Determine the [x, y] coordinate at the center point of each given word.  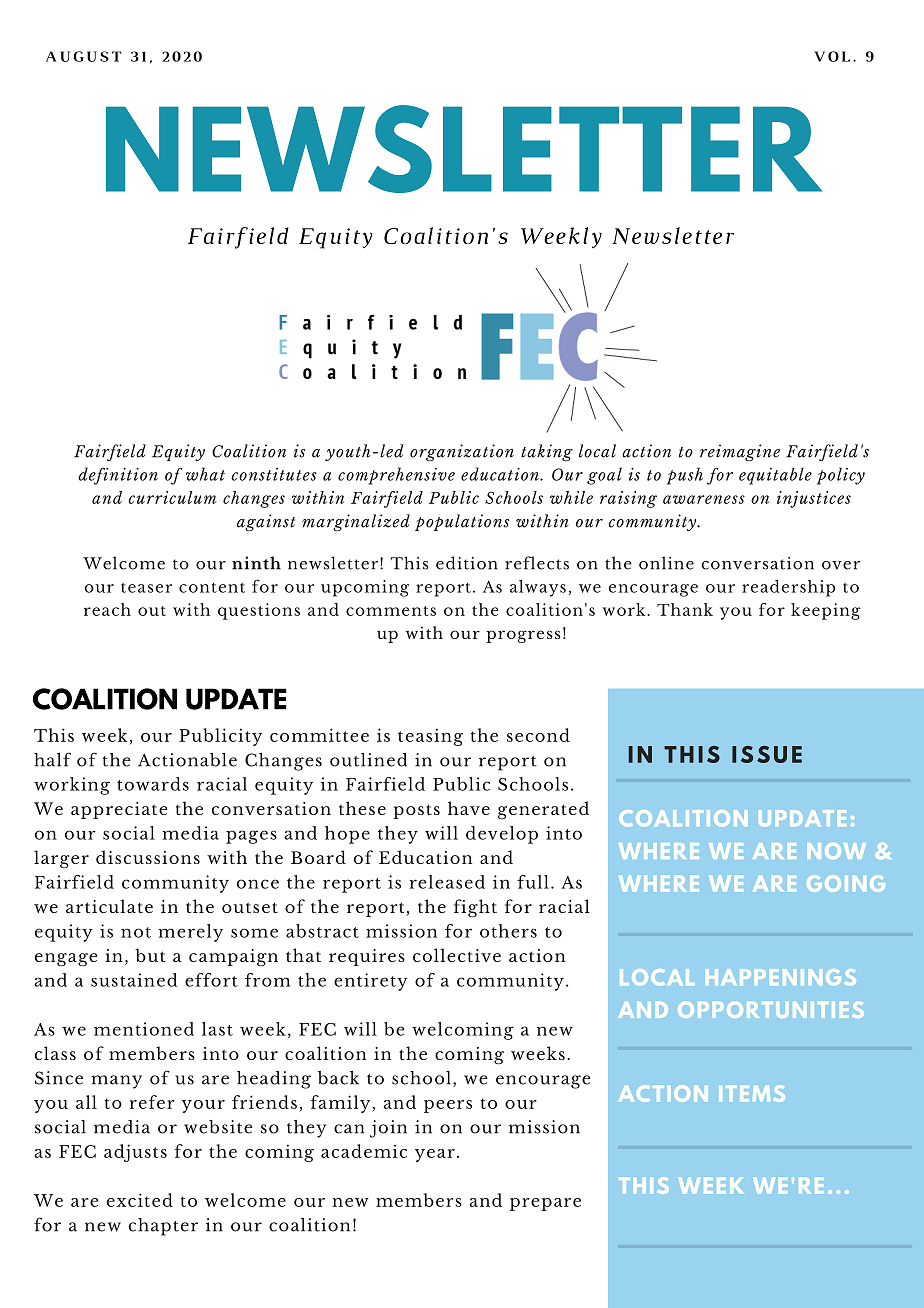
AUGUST [84, 56]
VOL [832, 56]
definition [118, 476]
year [435, 1155]
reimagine [740, 453]
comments [391, 611]
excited [140, 1200]
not [136, 932]
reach [107, 609]
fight [475, 908]
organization [462, 453]
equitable [775, 476]
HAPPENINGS [781, 977]
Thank [685, 609]
